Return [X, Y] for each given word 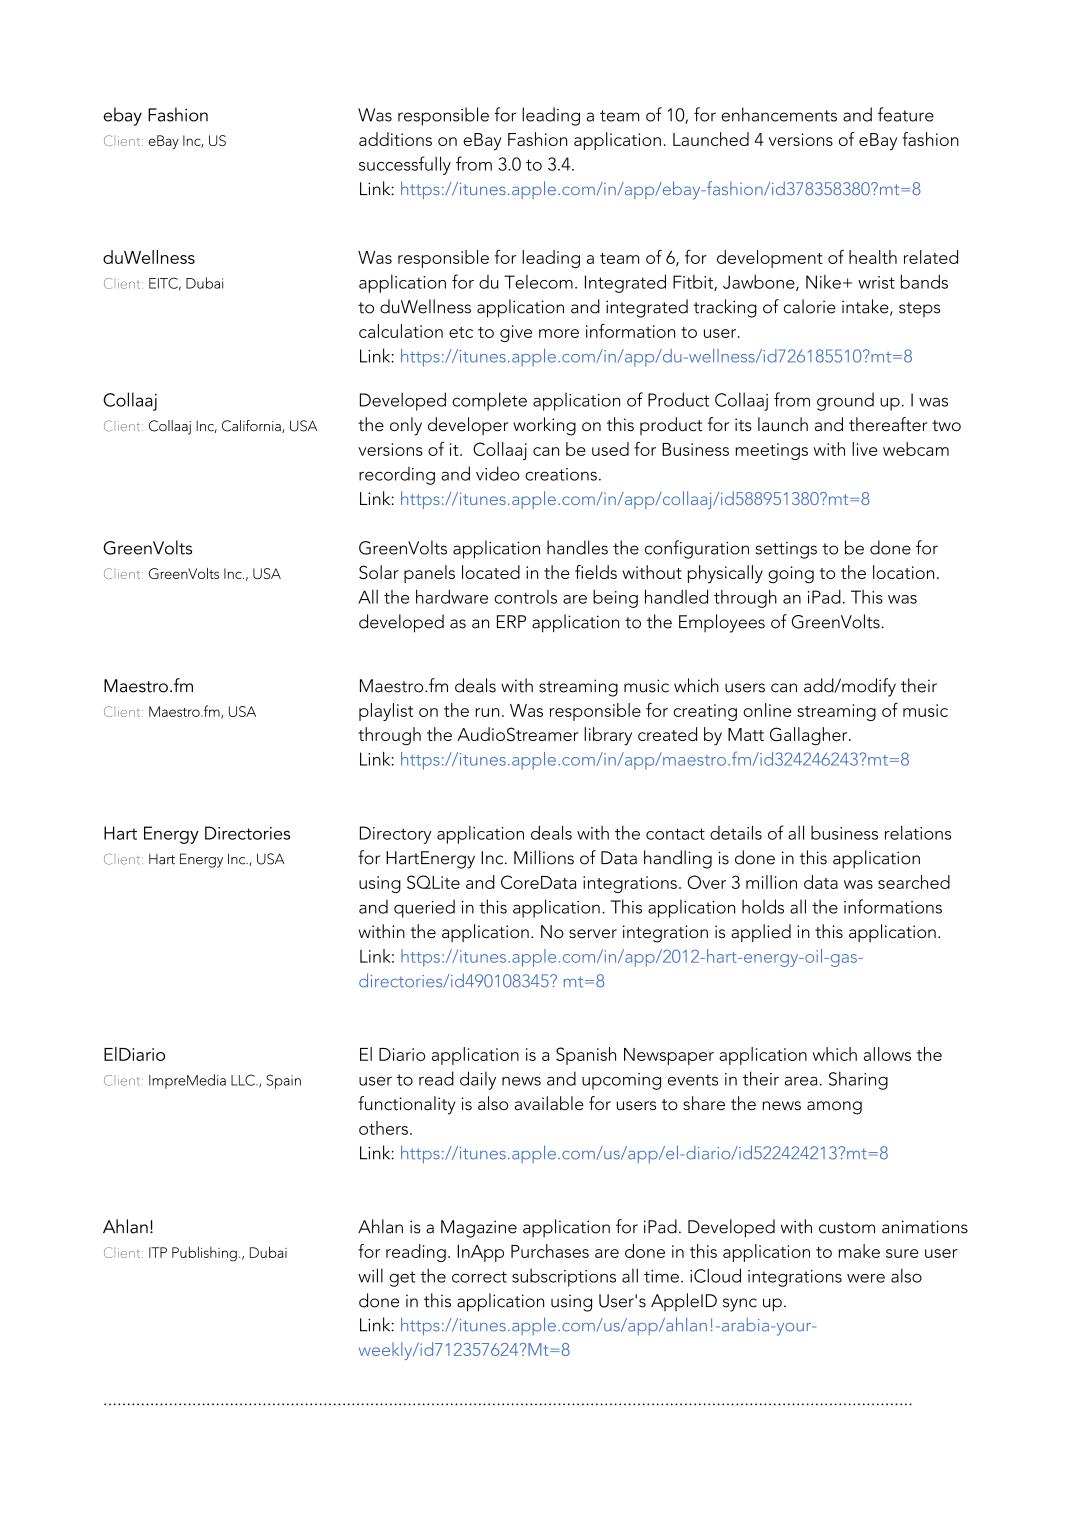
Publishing [204, 1254]
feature [906, 114]
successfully [405, 165]
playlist [386, 712]
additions [395, 139]
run [487, 712]
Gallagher [810, 736]
